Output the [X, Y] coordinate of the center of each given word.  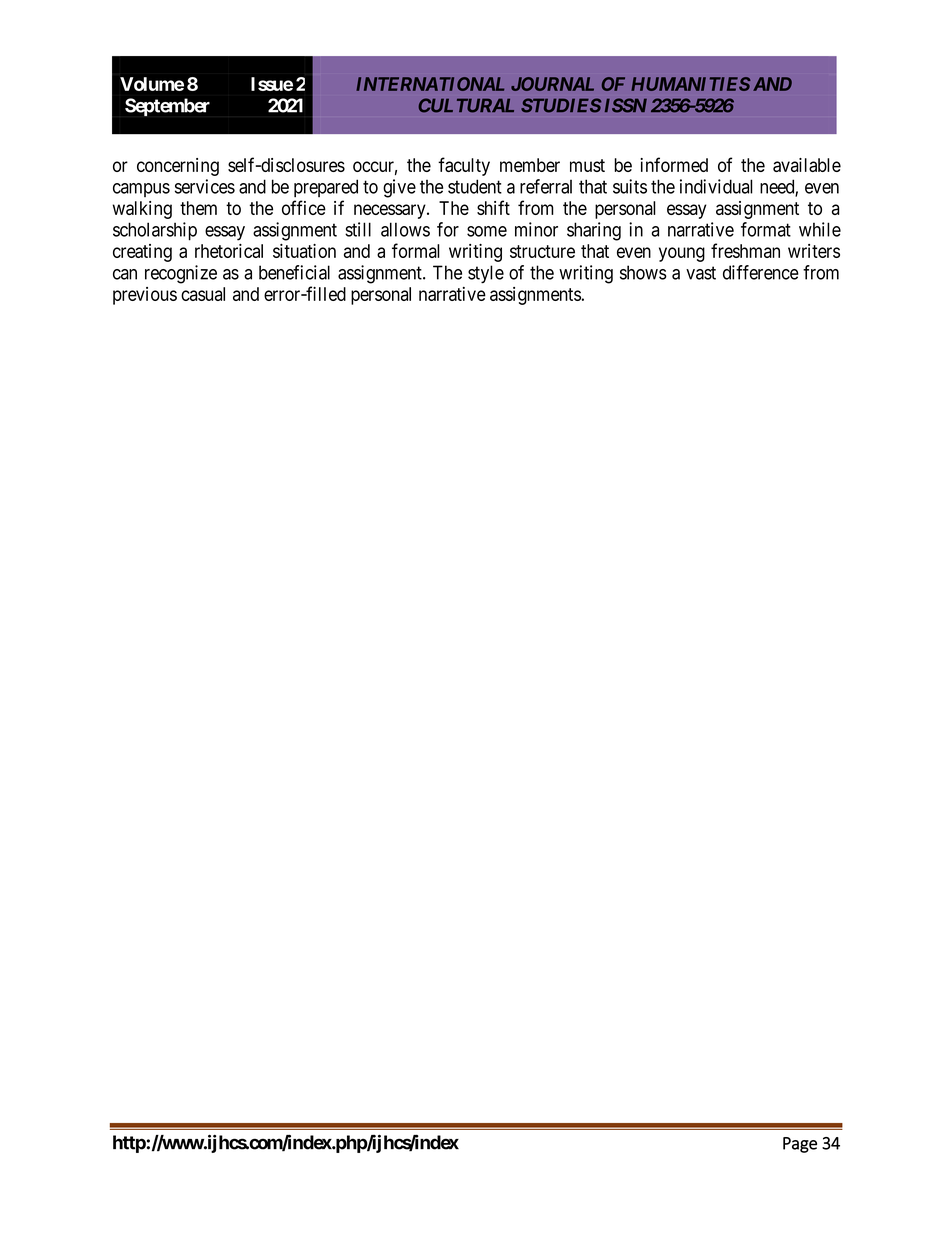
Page [800, 1145]
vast [701, 273]
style [486, 274]
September [167, 107]
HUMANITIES [691, 84]
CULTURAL [466, 105]
